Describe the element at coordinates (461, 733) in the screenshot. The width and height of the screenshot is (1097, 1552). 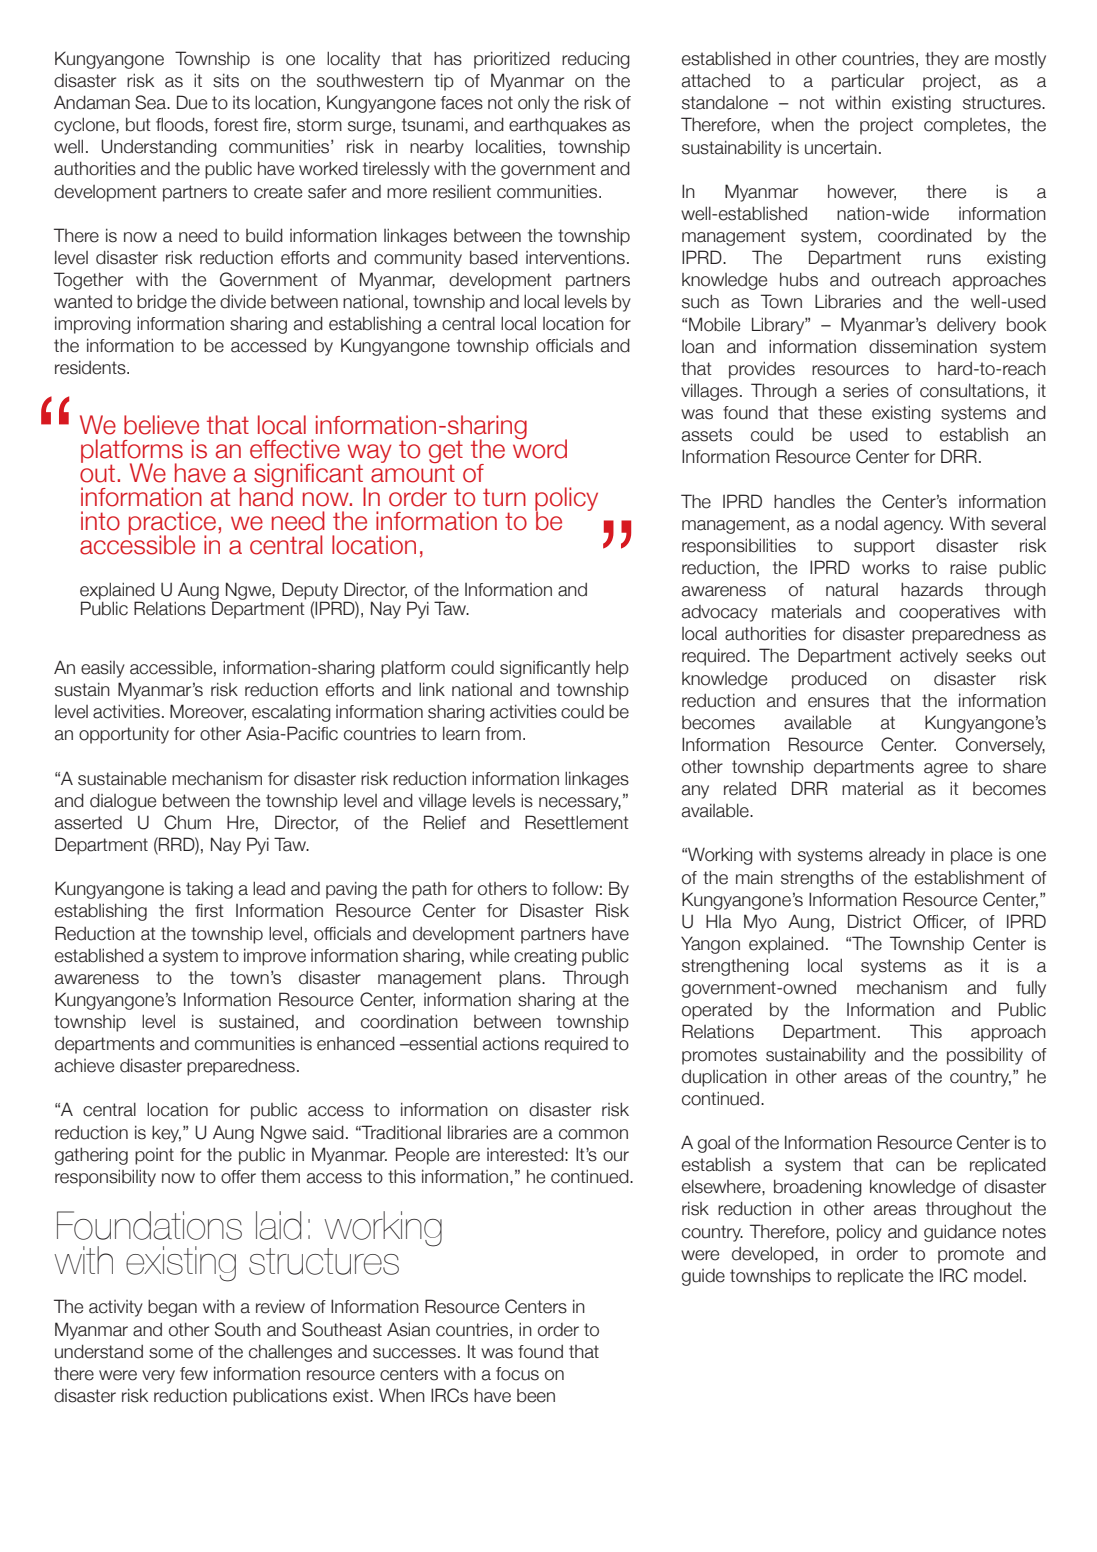
I see `learn` at that location.
